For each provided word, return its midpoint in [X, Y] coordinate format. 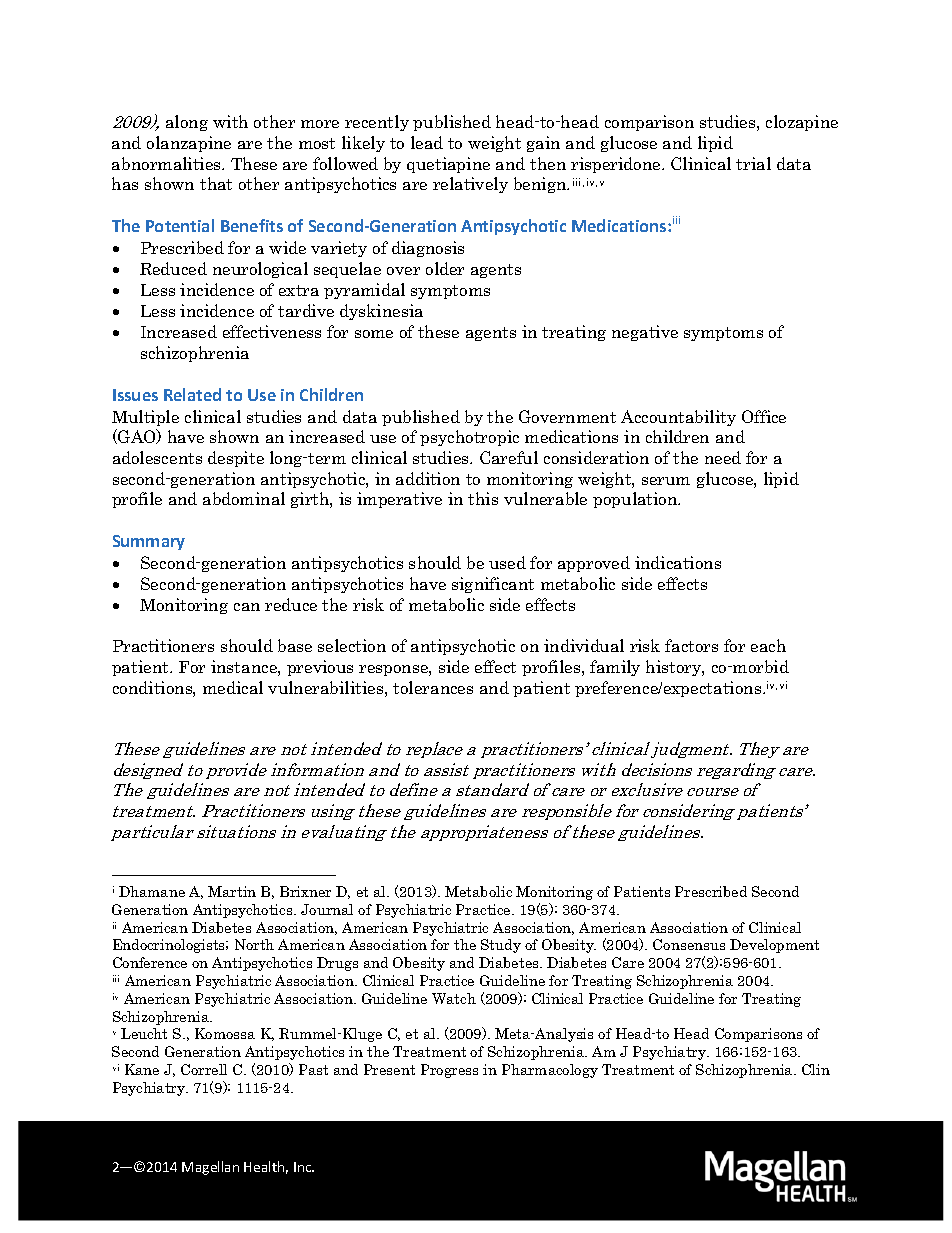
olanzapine [189, 144]
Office [764, 416]
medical [233, 687]
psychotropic [469, 438]
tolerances [433, 687]
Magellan [210, 1168]
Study [501, 946]
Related [192, 394]
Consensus [689, 944]
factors [691, 645]
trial [753, 163]
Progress [449, 1071]
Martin [232, 891]
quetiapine [448, 165]
